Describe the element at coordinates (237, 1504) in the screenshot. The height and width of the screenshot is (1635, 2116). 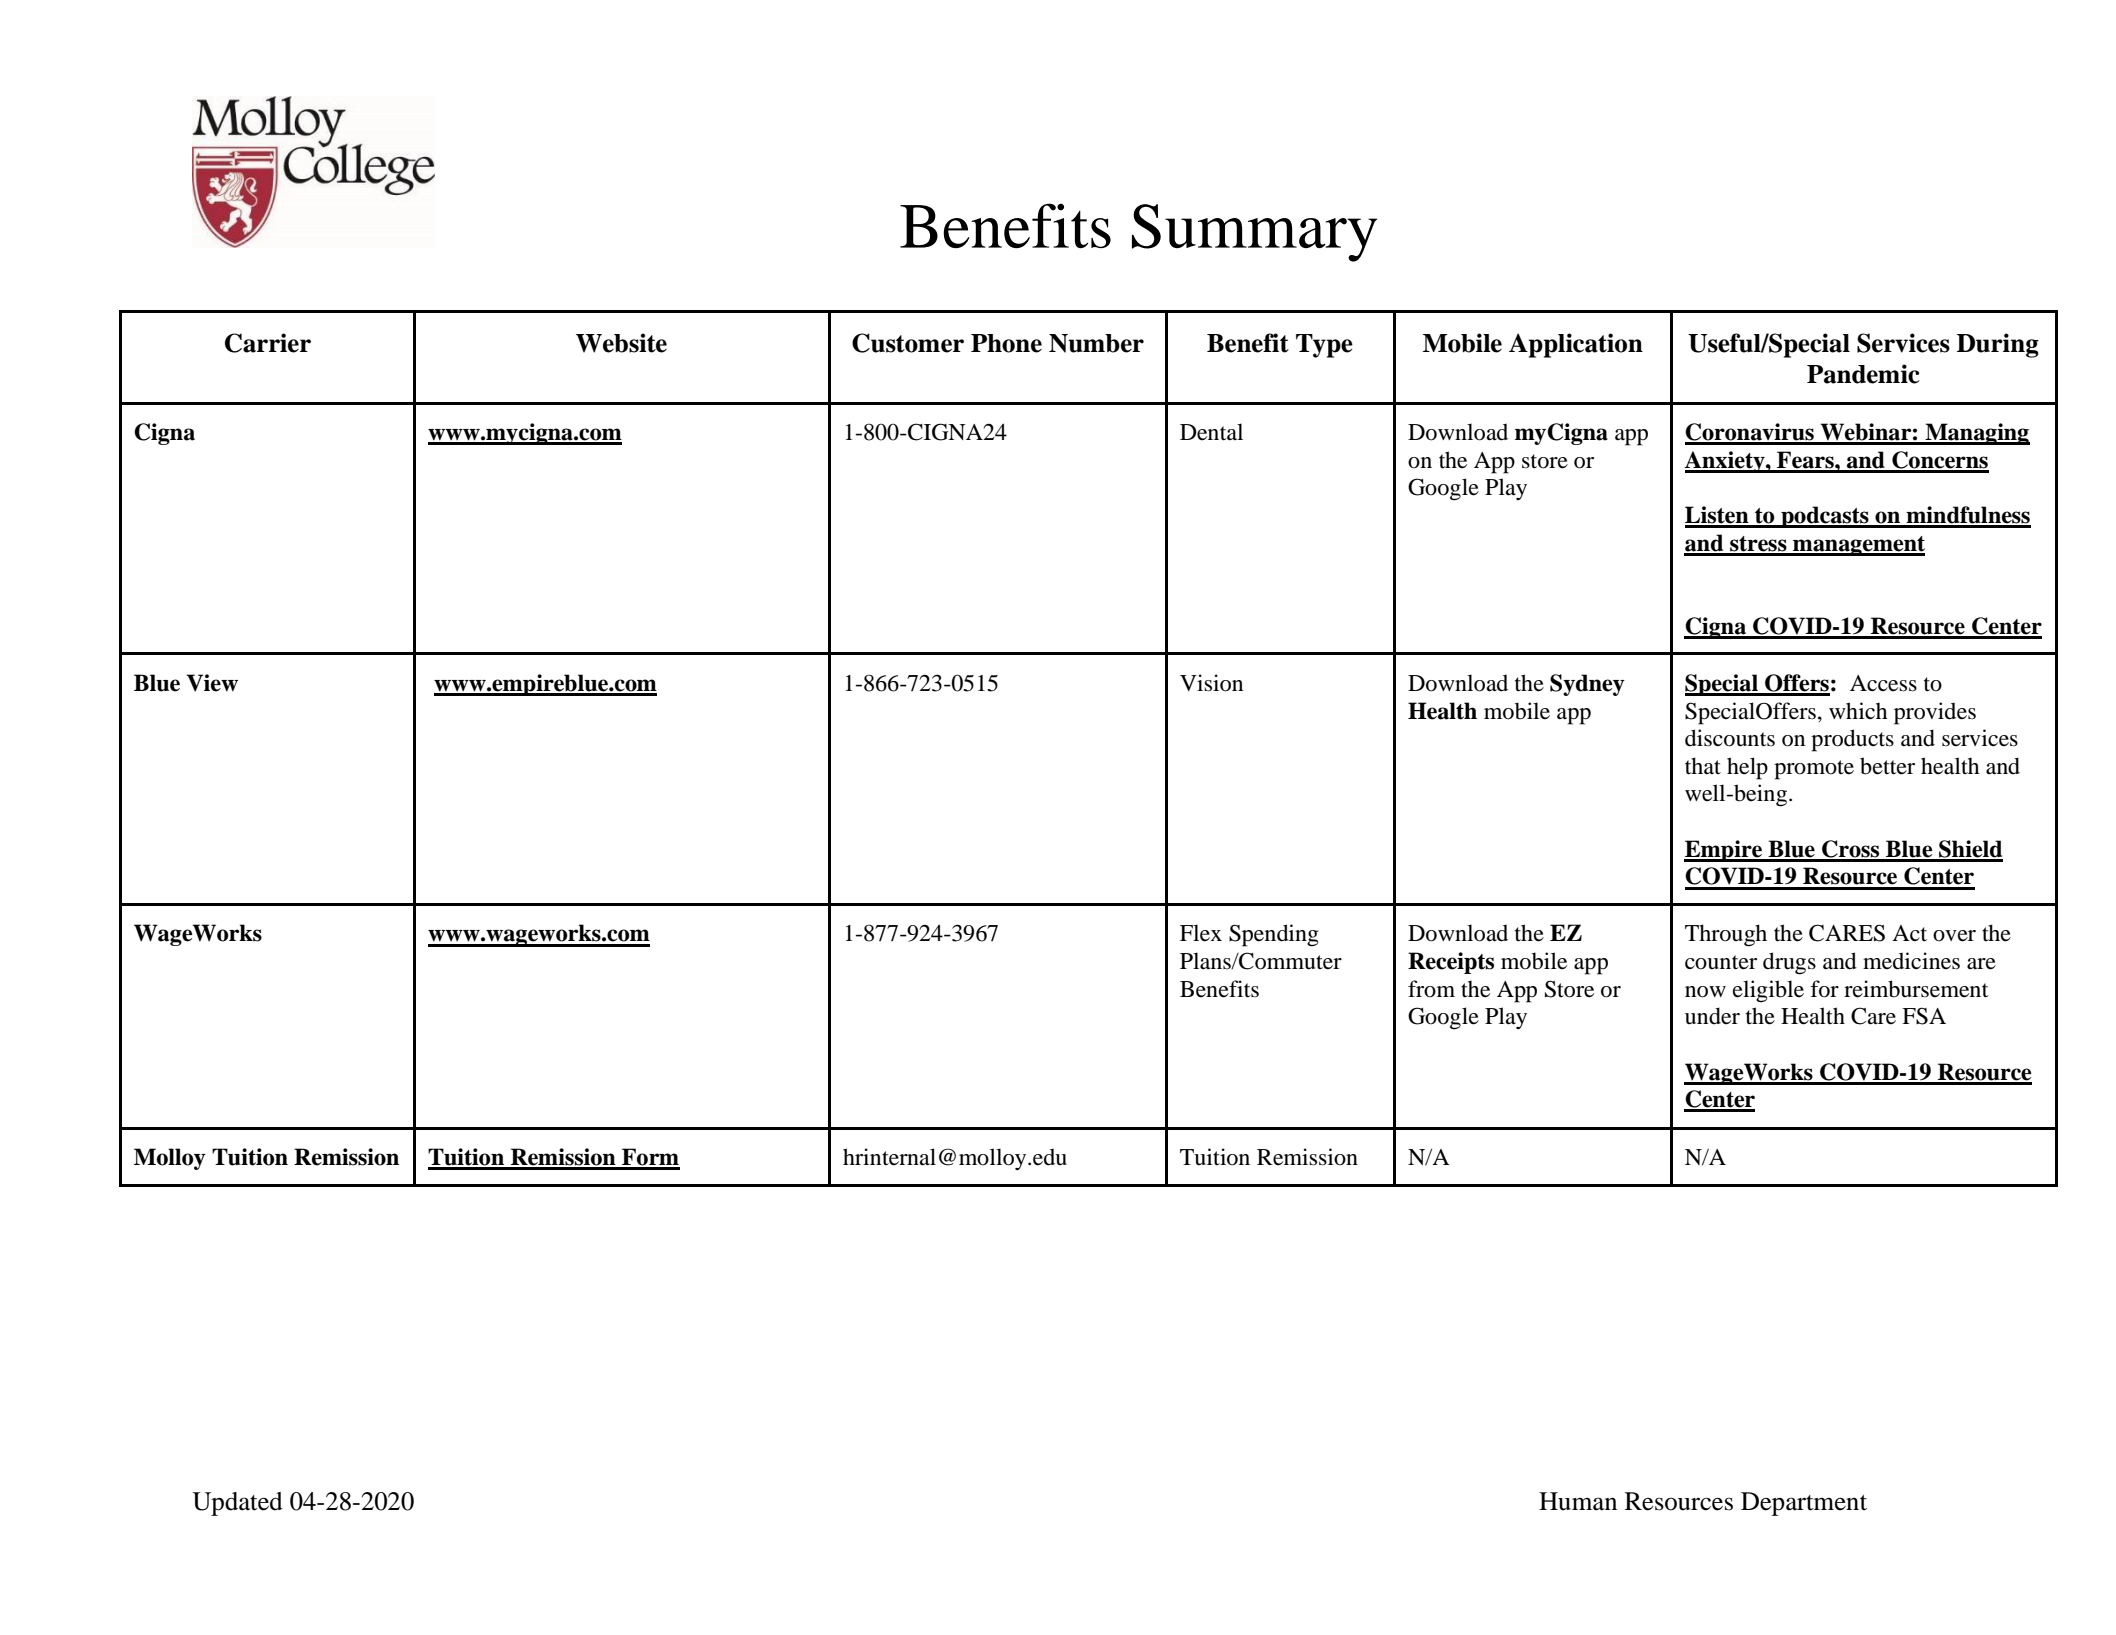
I see `Updated` at that location.
